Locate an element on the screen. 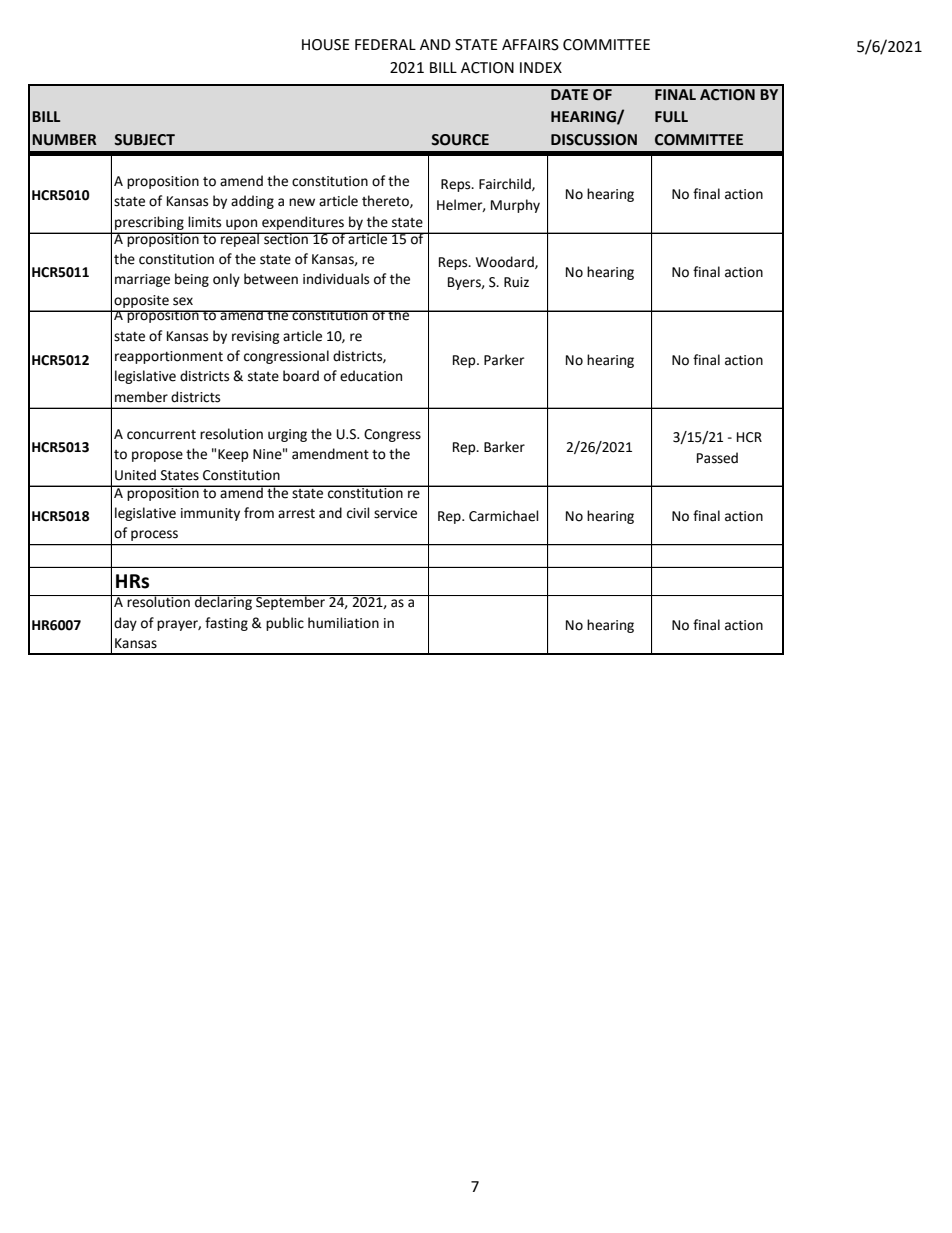 This screenshot has width=952, height=1233. Carmichael is located at coordinates (504, 516).
